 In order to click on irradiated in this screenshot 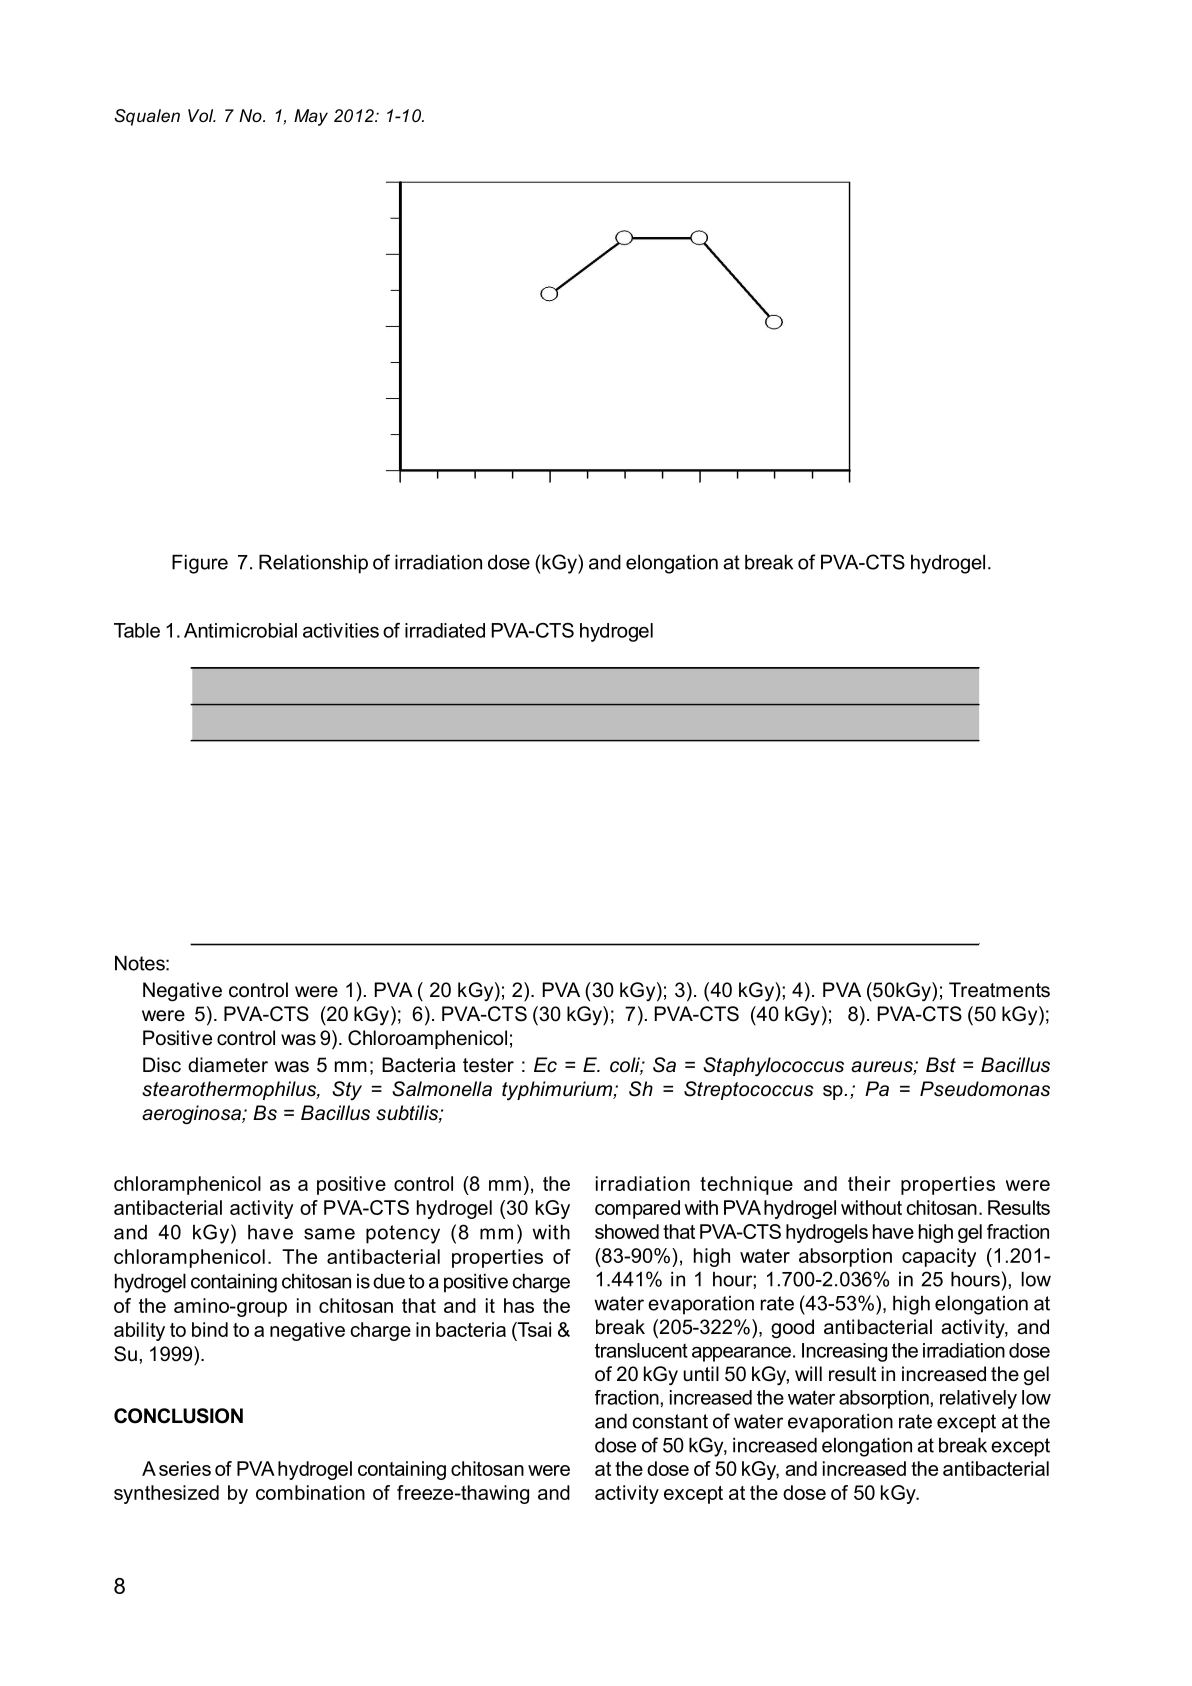, I will do `click(445, 630)`.
